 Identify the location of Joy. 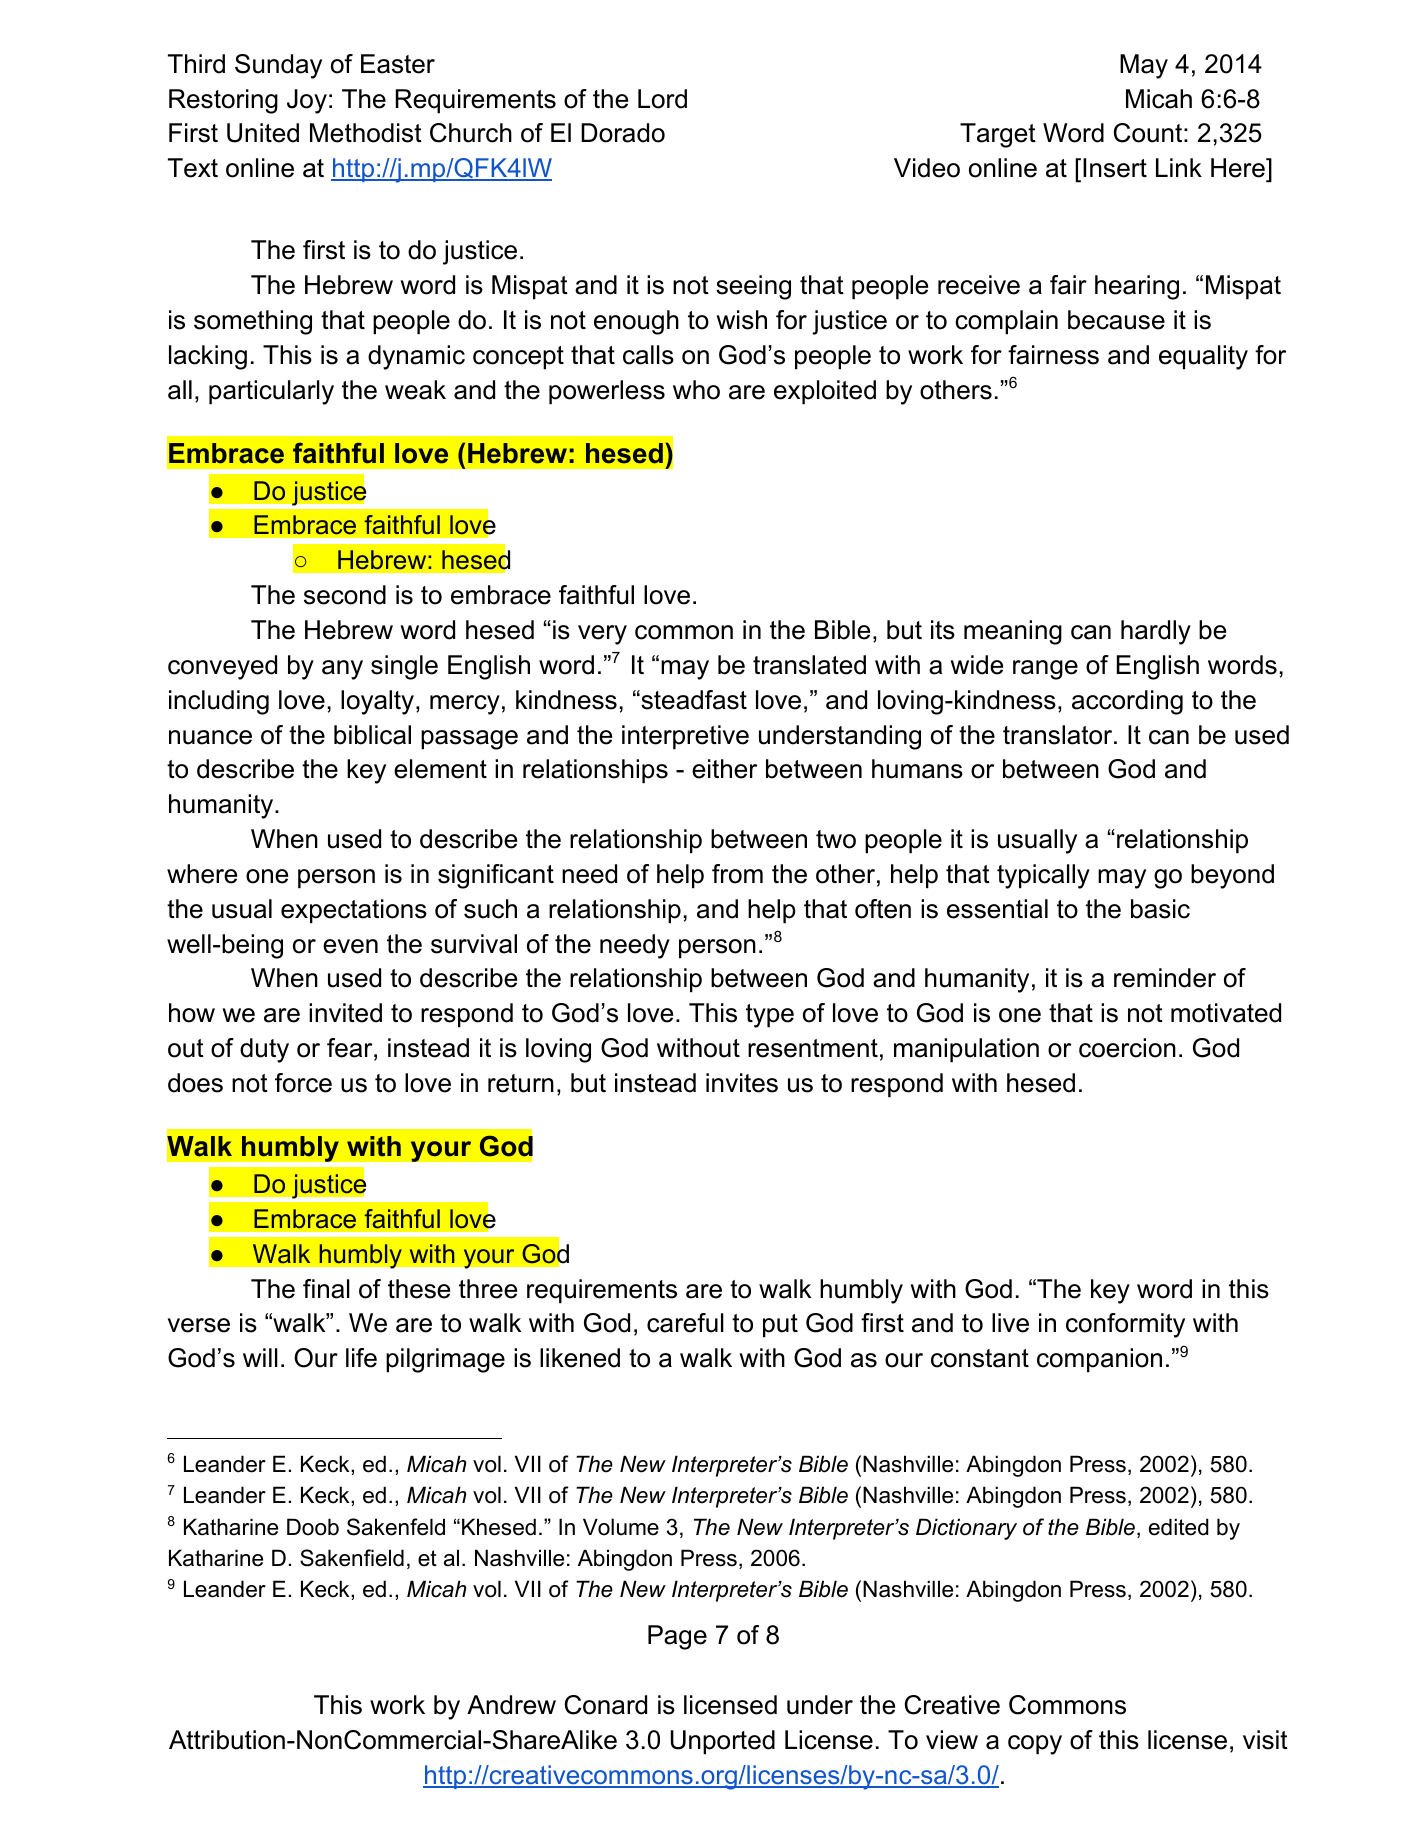
(307, 101).
